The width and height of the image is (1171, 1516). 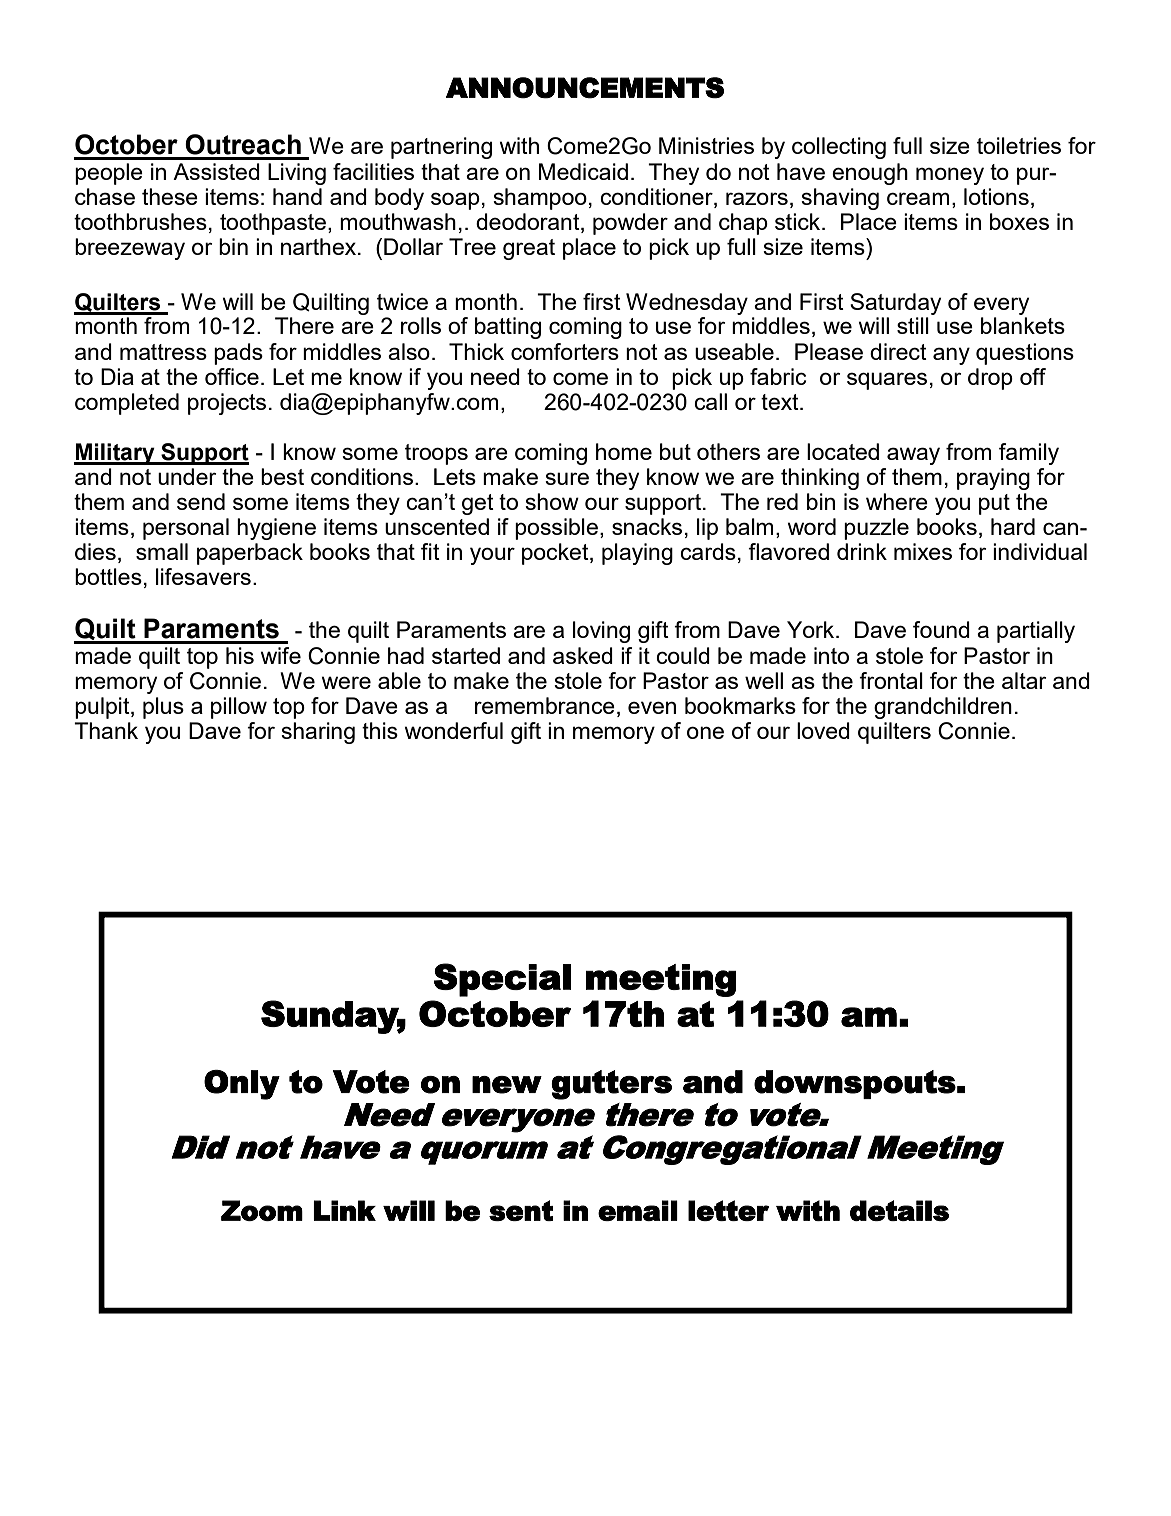 I want to click on Assisted, so click(x=216, y=171).
